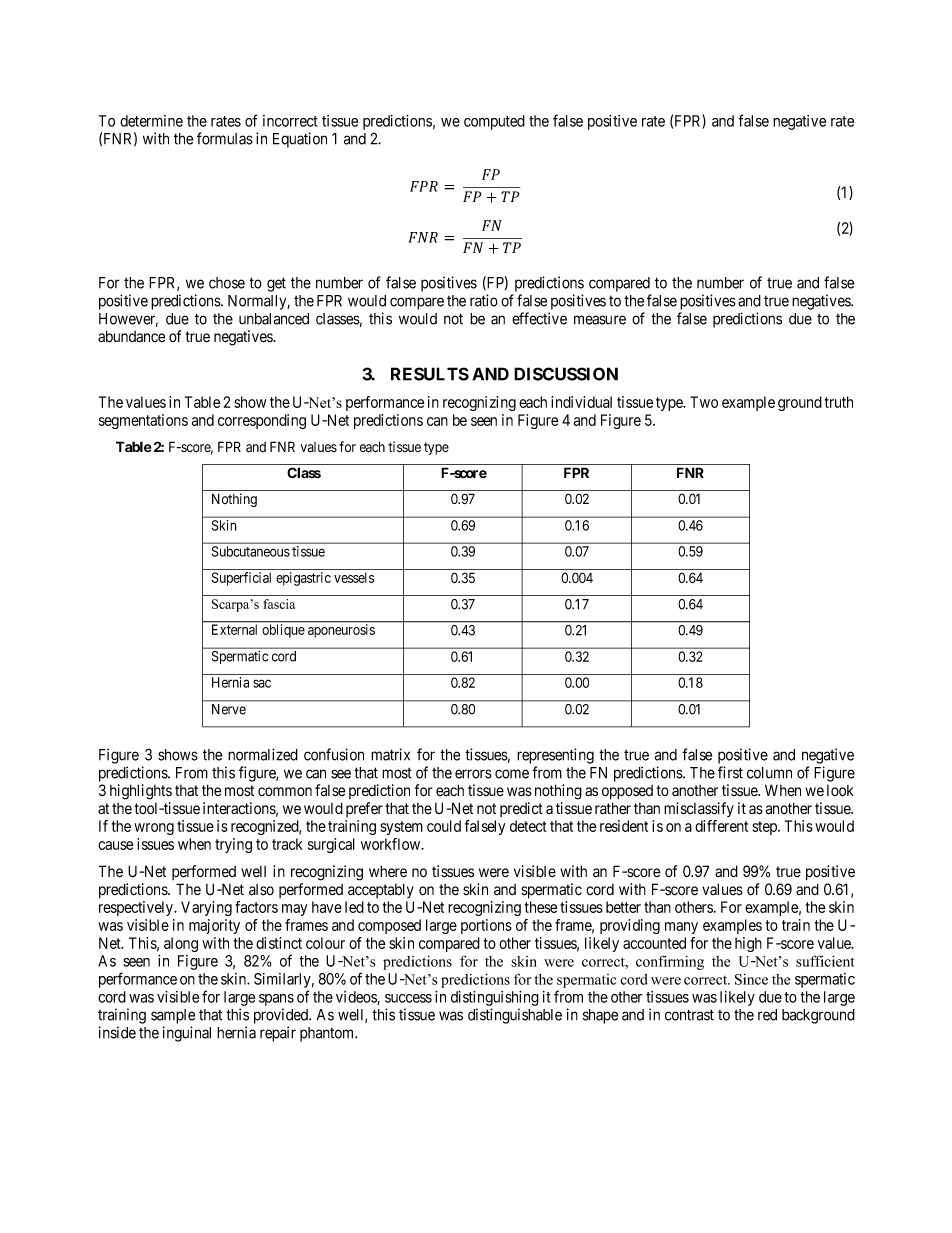  What do you see at coordinates (581, 402) in the screenshot?
I see `individual` at bounding box center [581, 402].
